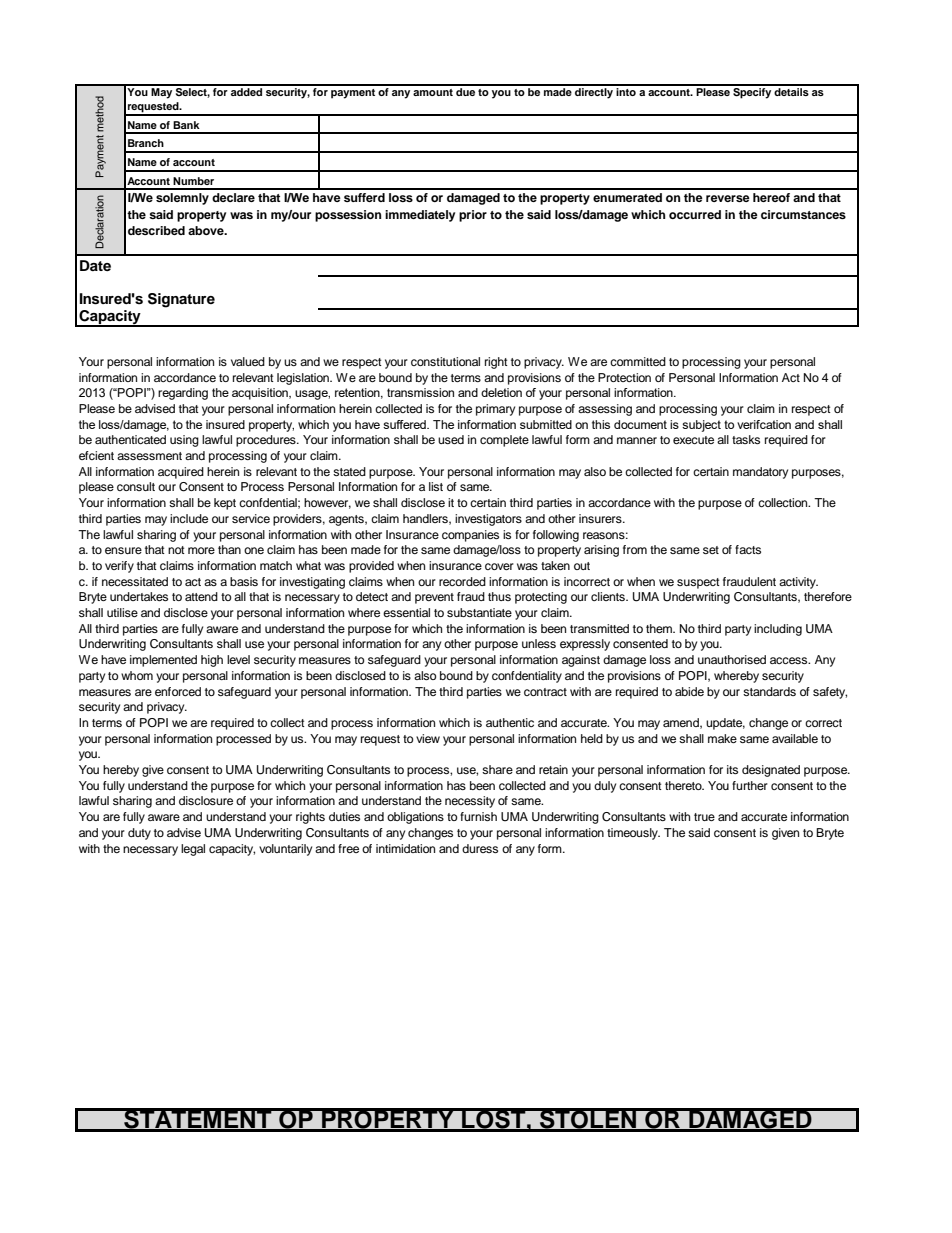  I want to click on Bank, so click(186, 125).
